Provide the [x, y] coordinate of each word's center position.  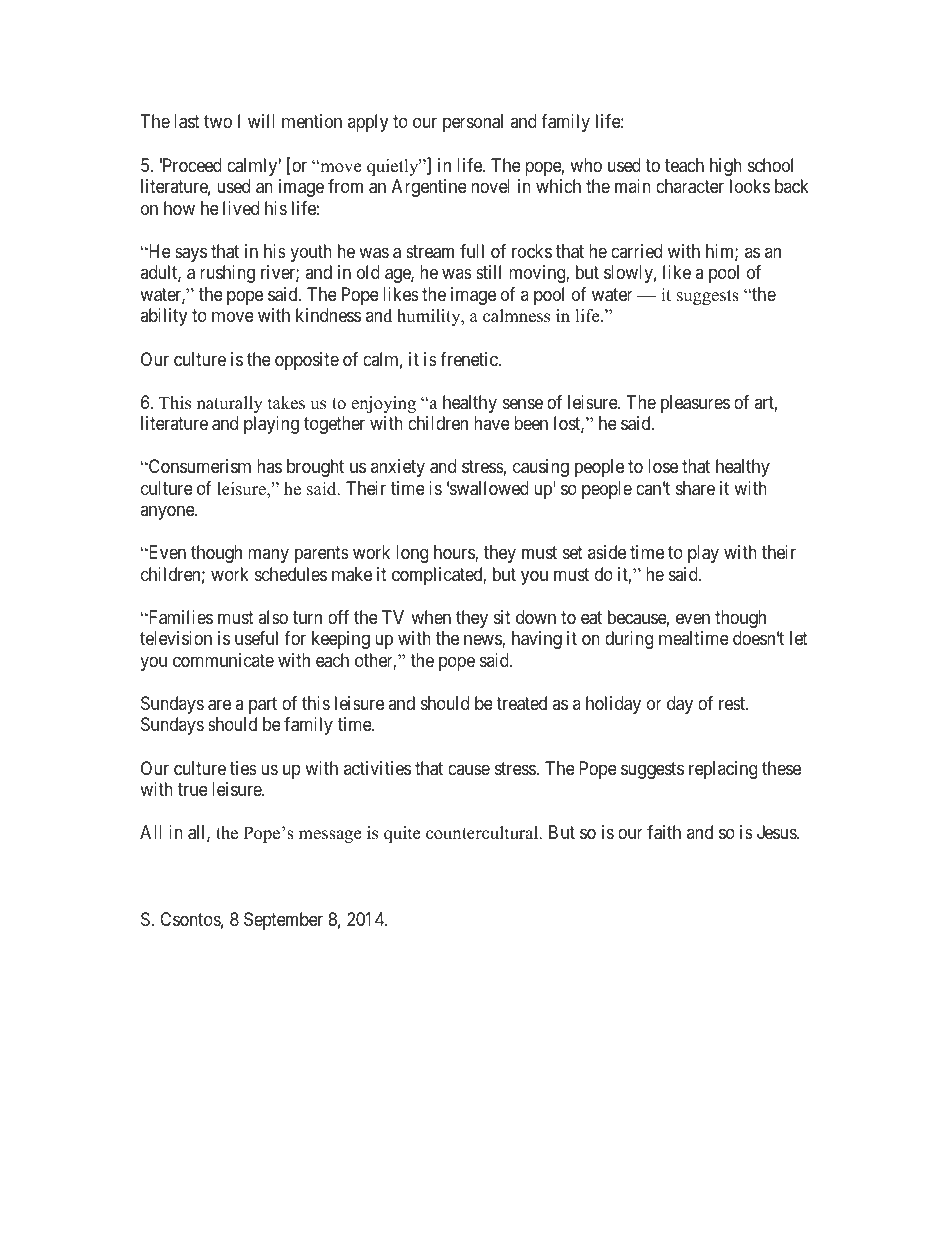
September [283, 921]
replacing [723, 770]
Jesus [777, 832]
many [268, 556]
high [726, 167]
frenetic [469, 359]
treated [521, 703]
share [695, 488]
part [263, 705]
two [218, 122]
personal [473, 123]
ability [163, 317]
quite [402, 834]
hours [455, 553]
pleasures [695, 404]
